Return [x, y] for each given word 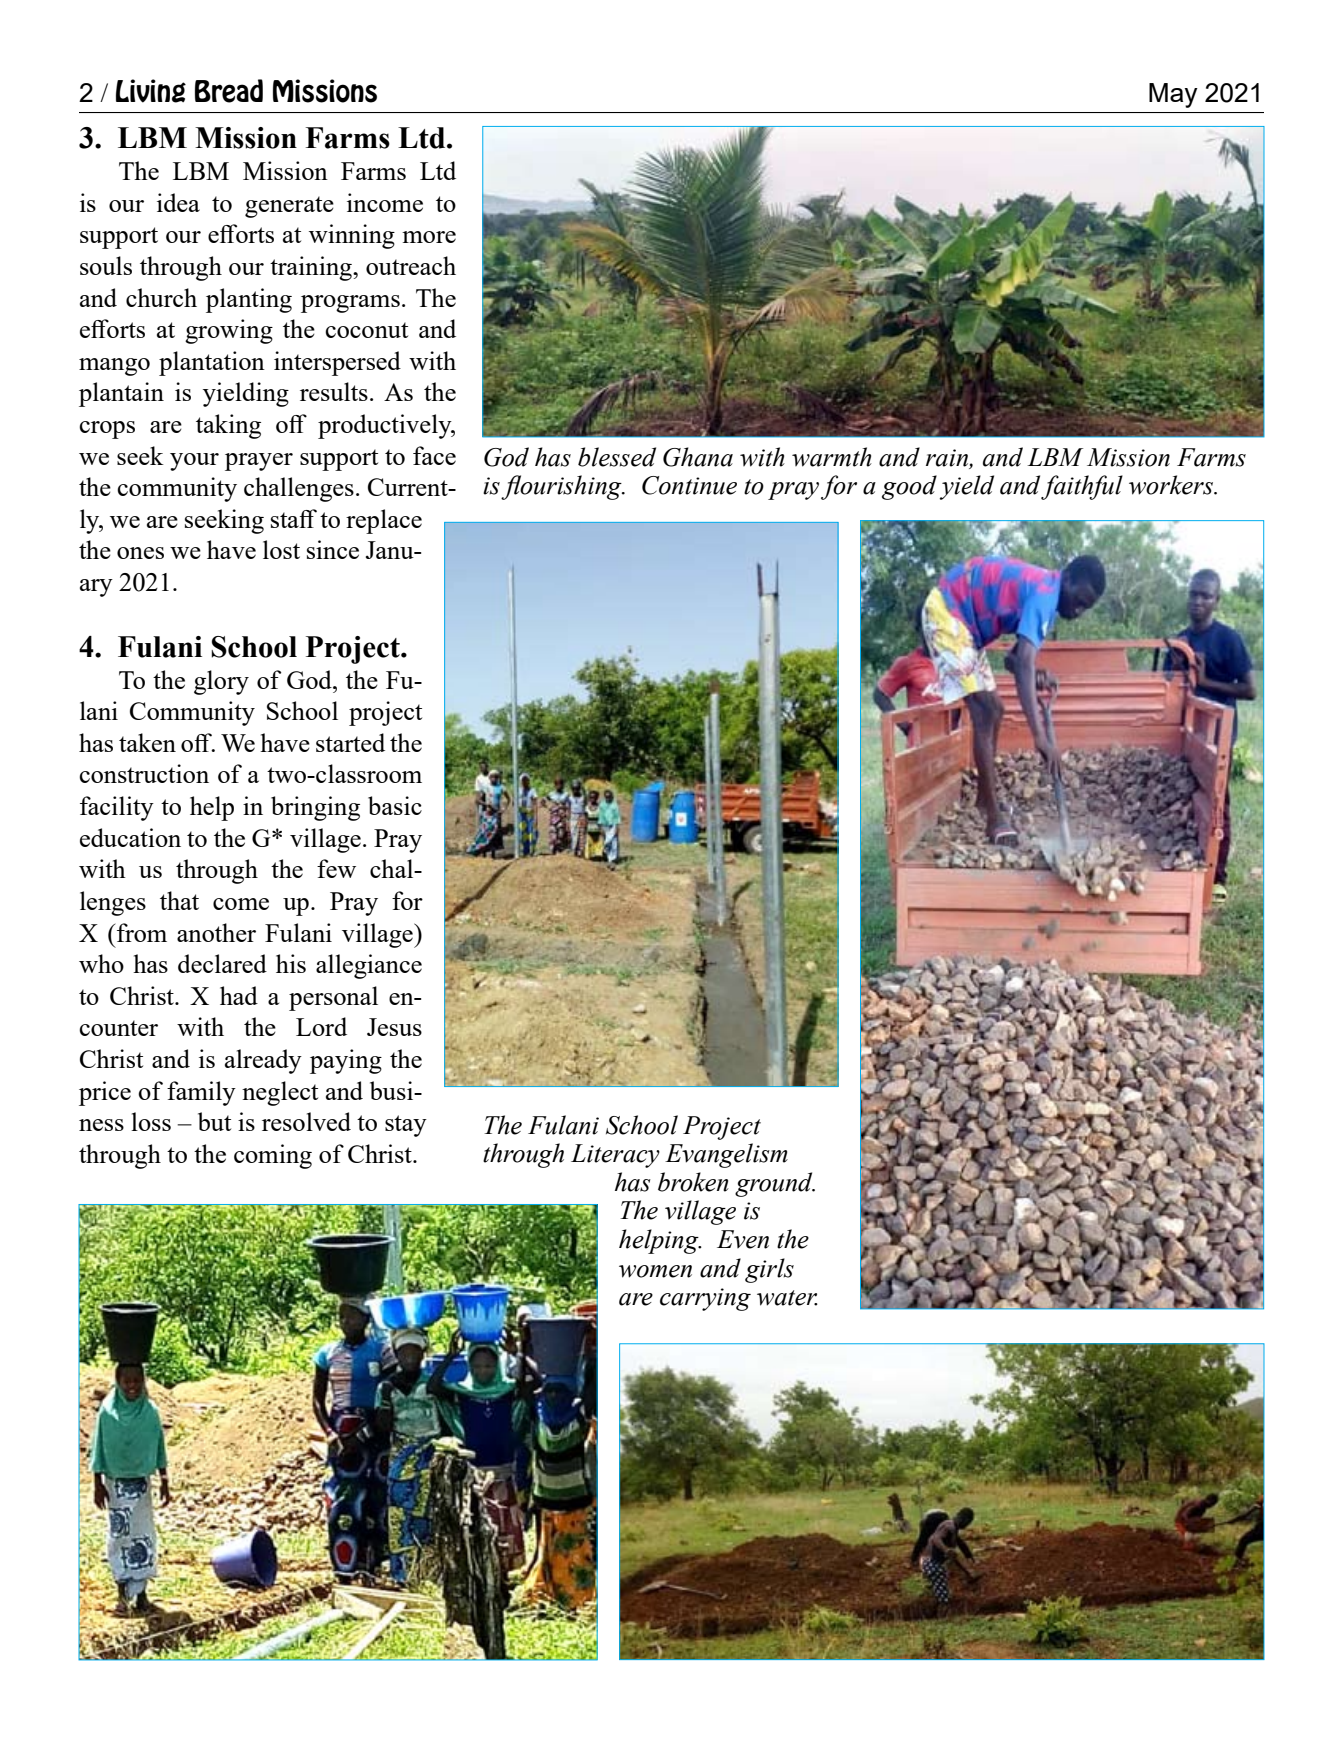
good [909, 487]
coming [273, 1156]
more [429, 237]
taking [228, 426]
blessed [617, 457]
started [350, 742]
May [1173, 95]
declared [222, 963]
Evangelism [726, 1155]
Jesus [394, 1027]
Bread [229, 91]
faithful [1082, 487]
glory [221, 682]
